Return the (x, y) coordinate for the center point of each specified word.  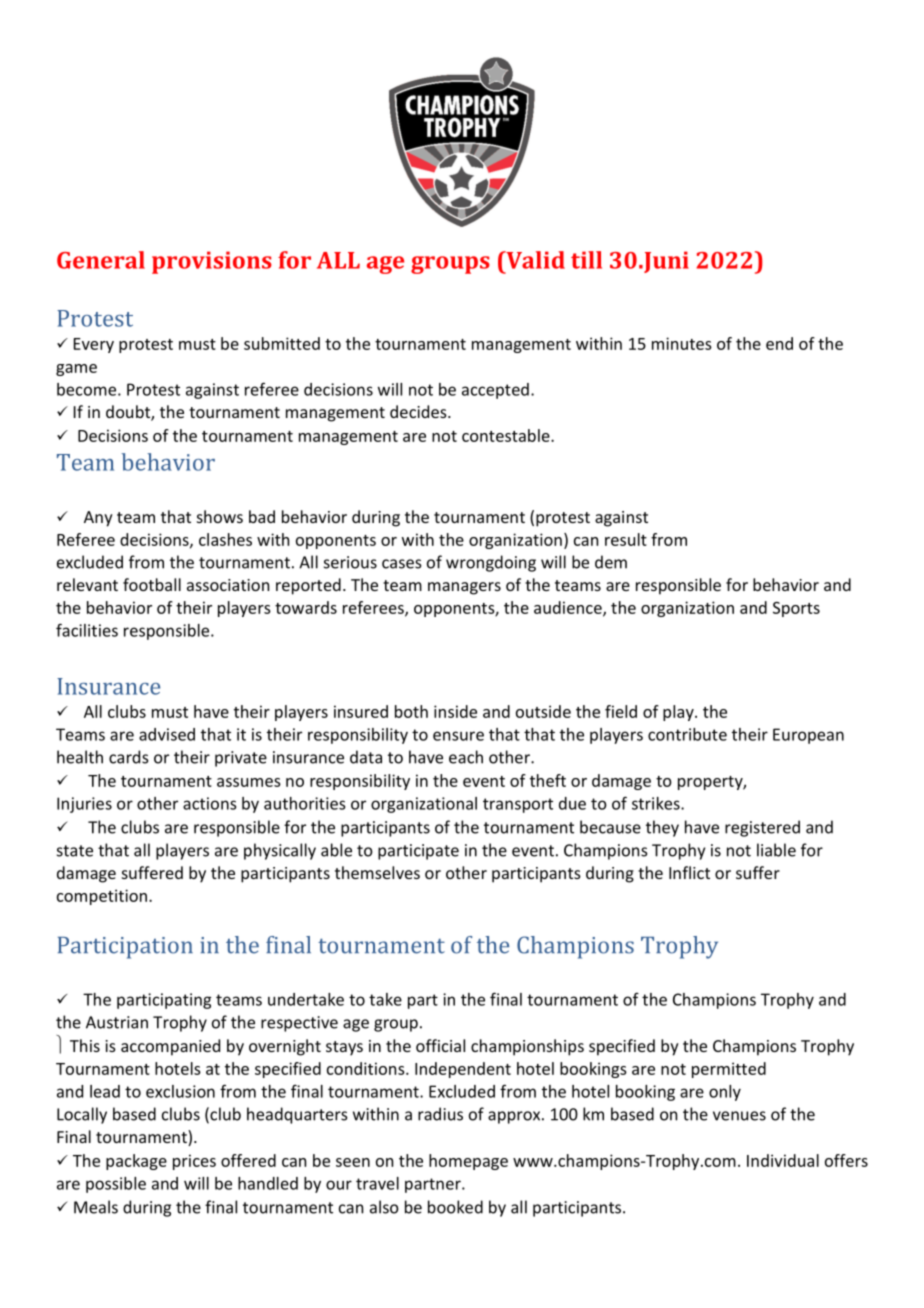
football (152, 584)
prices (194, 1162)
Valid (534, 260)
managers (464, 588)
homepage (468, 1162)
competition (102, 897)
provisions (212, 262)
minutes (682, 343)
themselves (377, 872)
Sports (796, 609)
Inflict (689, 872)
